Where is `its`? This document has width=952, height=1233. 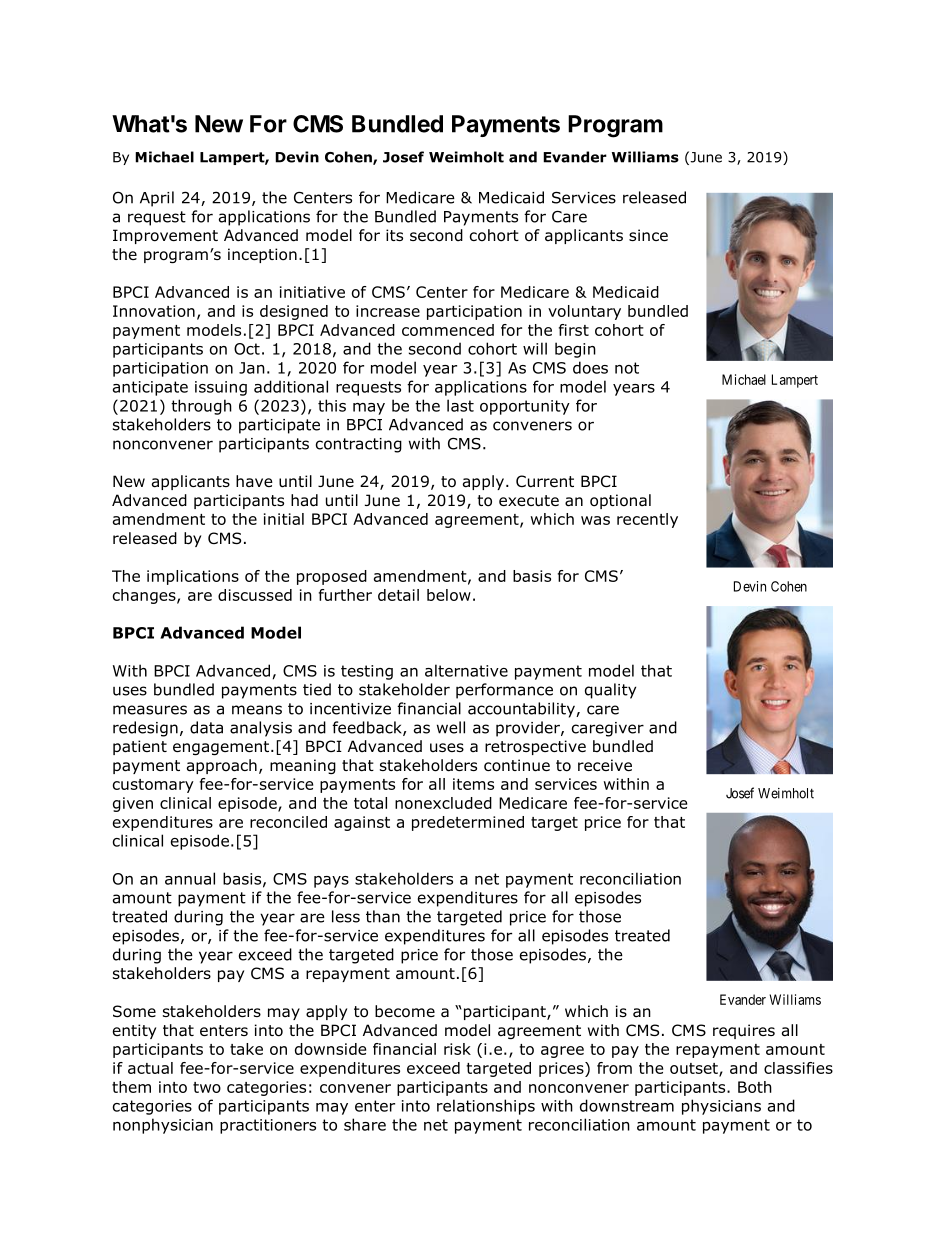
its is located at coordinates (394, 235).
